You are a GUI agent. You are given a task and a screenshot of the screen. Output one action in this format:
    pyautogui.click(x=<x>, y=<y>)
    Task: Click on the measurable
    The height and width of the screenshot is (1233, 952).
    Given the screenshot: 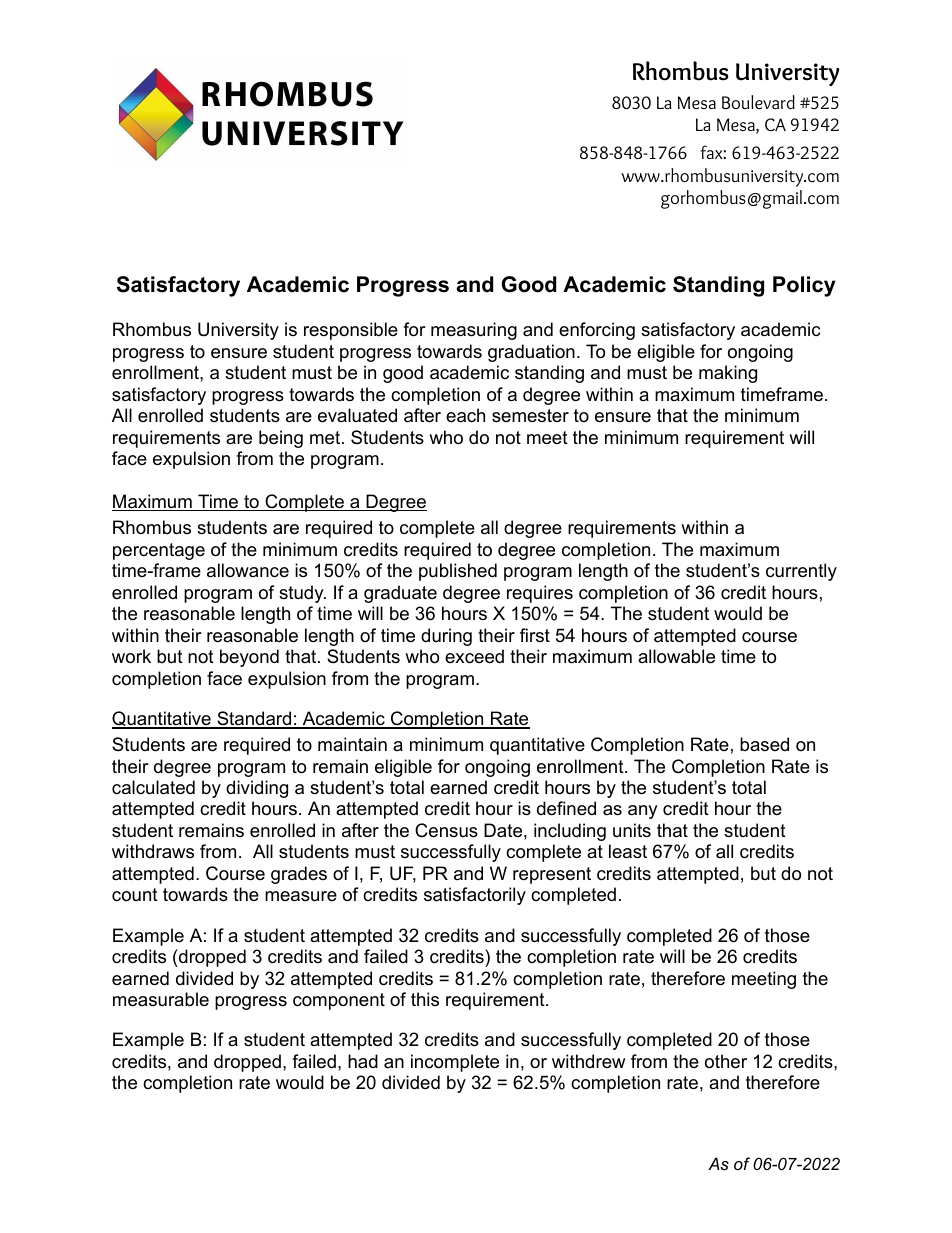 What is the action you would take?
    pyautogui.click(x=161, y=999)
